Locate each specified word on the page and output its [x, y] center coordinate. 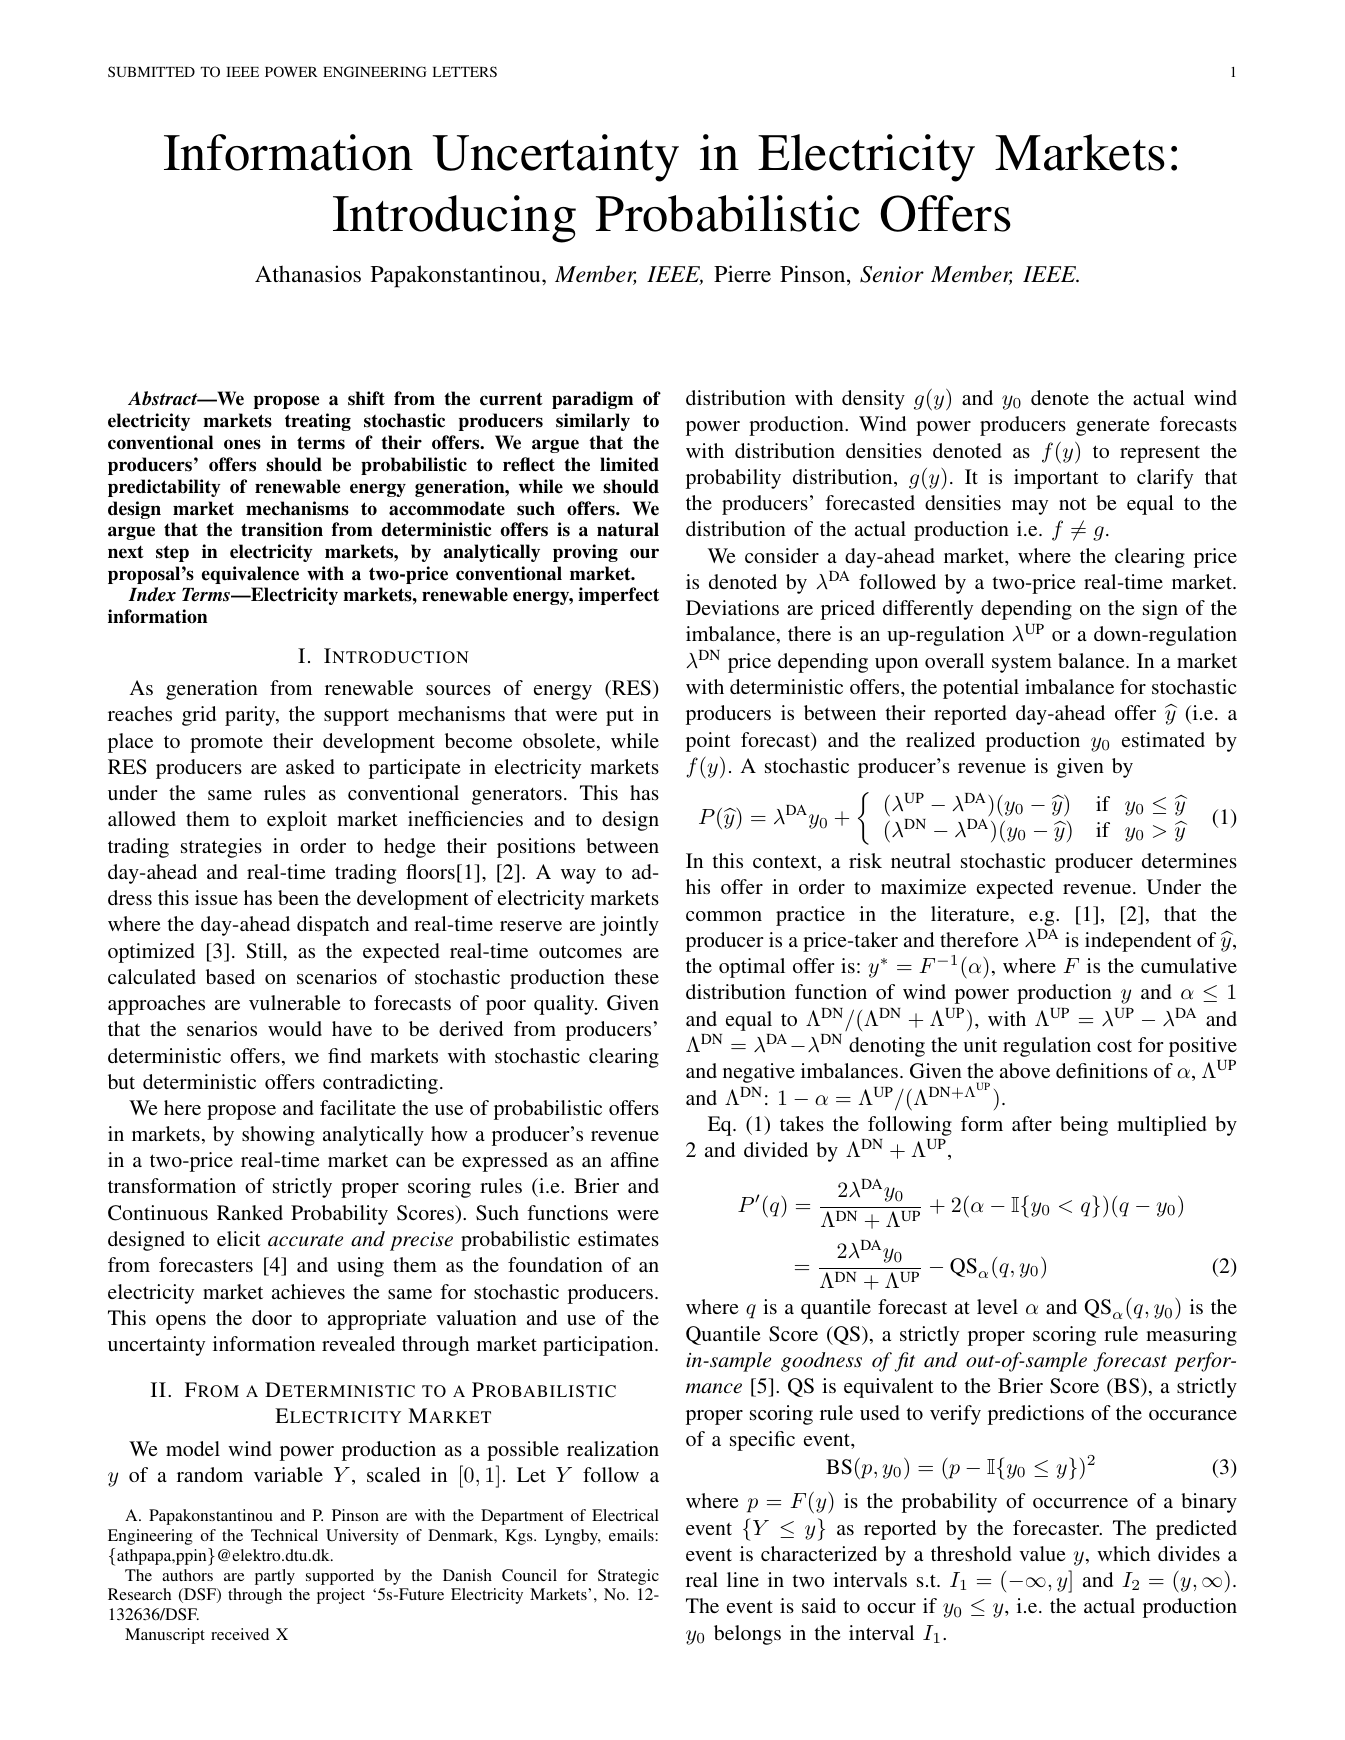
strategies [221, 848]
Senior [892, 274]
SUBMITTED [151, 71]
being [1084, 1126]
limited [629, 464]
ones [242, 444]
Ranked [250, 1212]
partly [275, 1577]
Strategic [628, 1577]
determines [1189, 860]
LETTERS [465, 71]
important [1056, 479]
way [578, 876]
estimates [618, 1238]
